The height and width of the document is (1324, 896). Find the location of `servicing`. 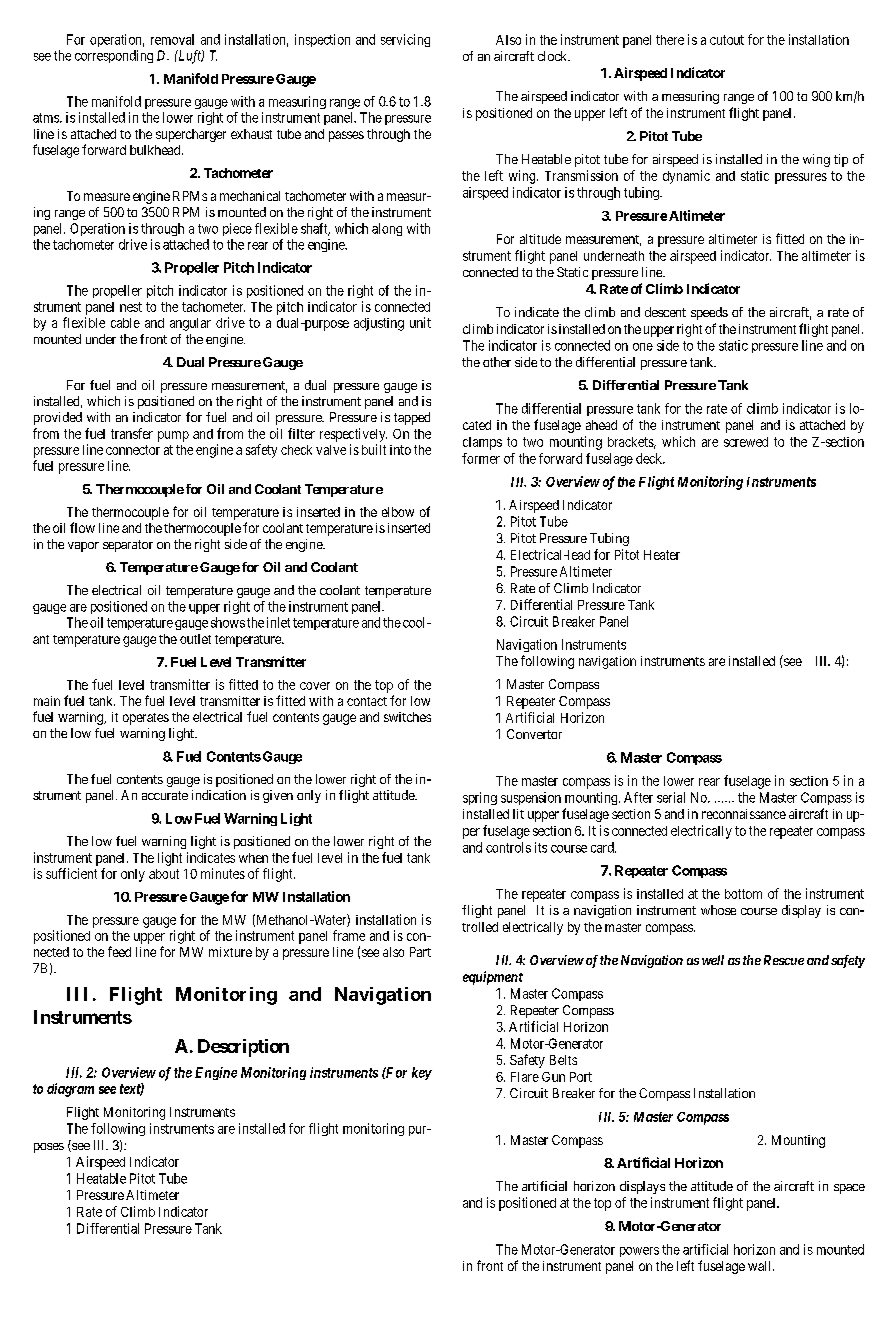

servicing is located at coordinates (405, 40).
